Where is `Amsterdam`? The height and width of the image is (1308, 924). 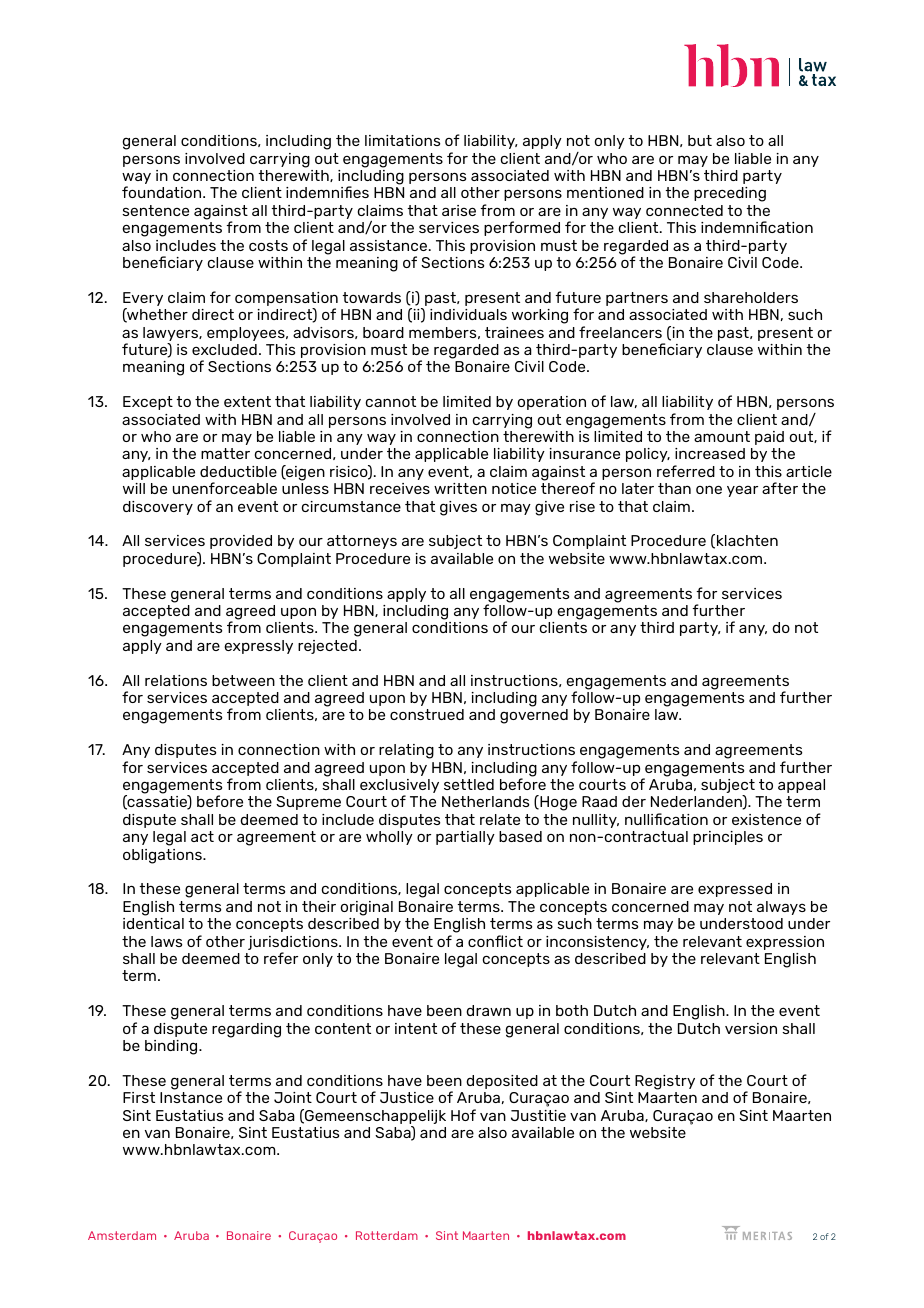
Amsterdam is located at coordinates (122, 1235).
